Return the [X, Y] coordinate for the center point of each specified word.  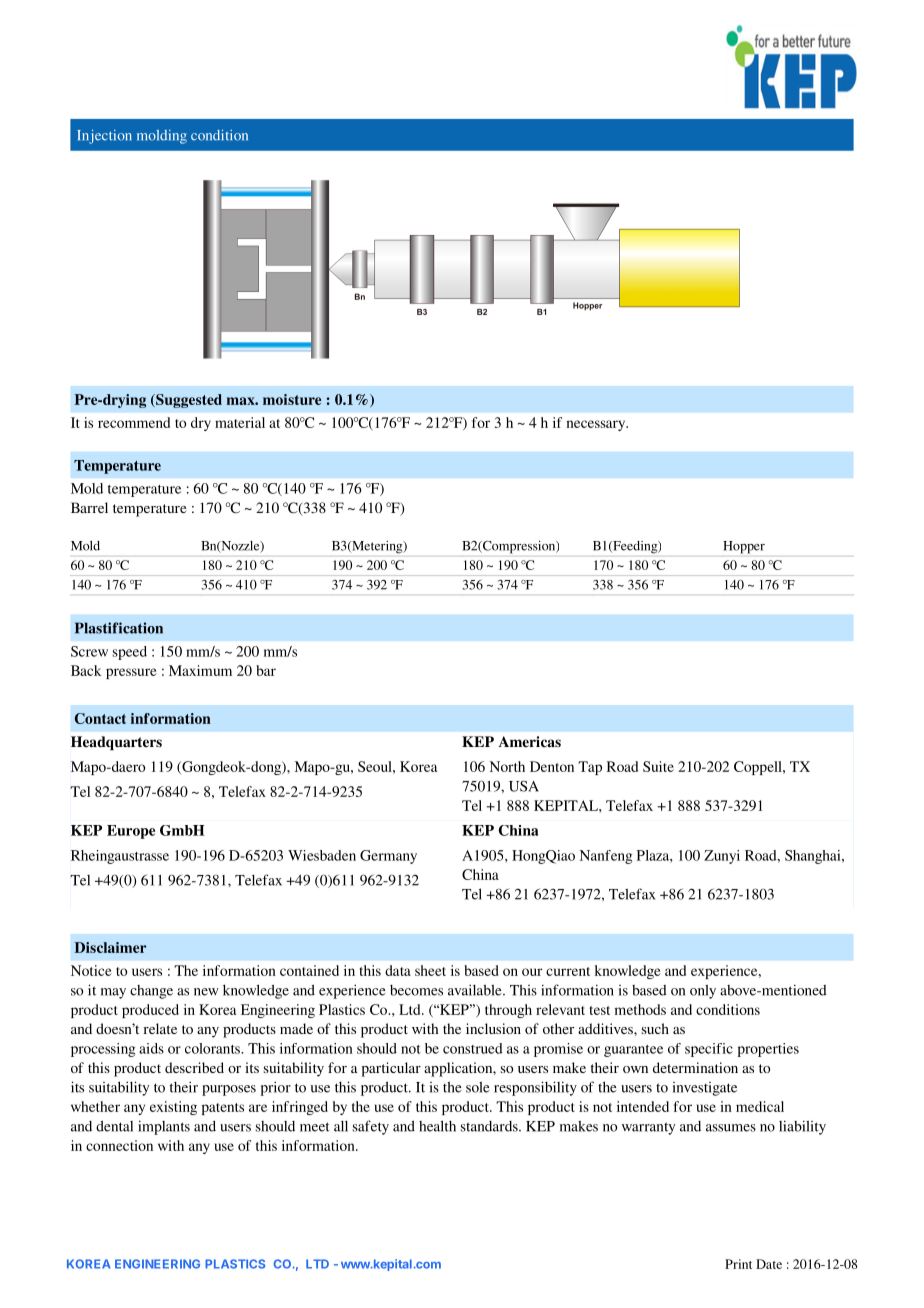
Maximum [200, 670]
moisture [292, 399]
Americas [529, 741]
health [437, 1126]
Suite [658, 766]
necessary [597, 425]
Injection [104, 137]
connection [119, 1145]
